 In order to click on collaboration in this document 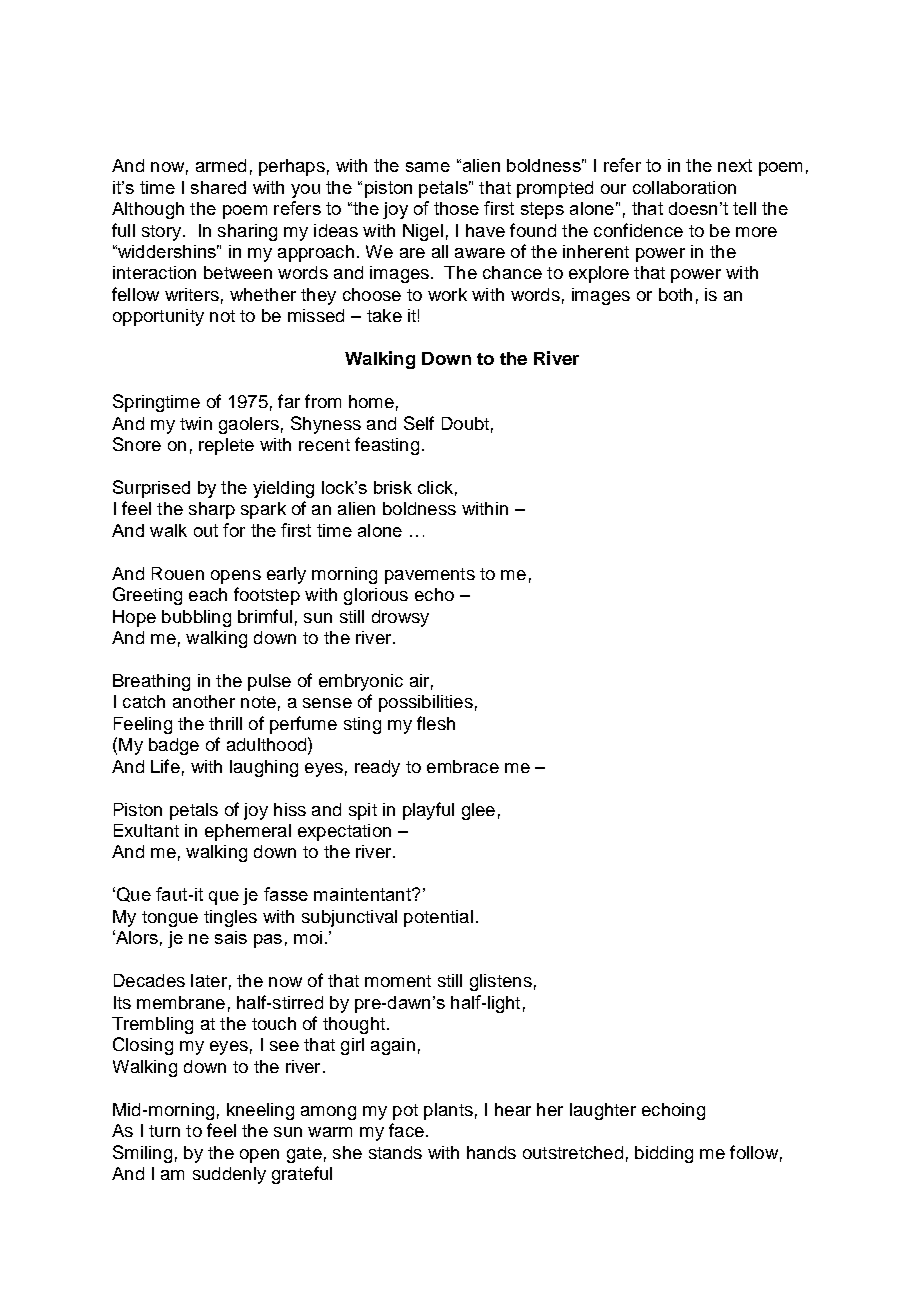, I will do `click(684, 187)`.
